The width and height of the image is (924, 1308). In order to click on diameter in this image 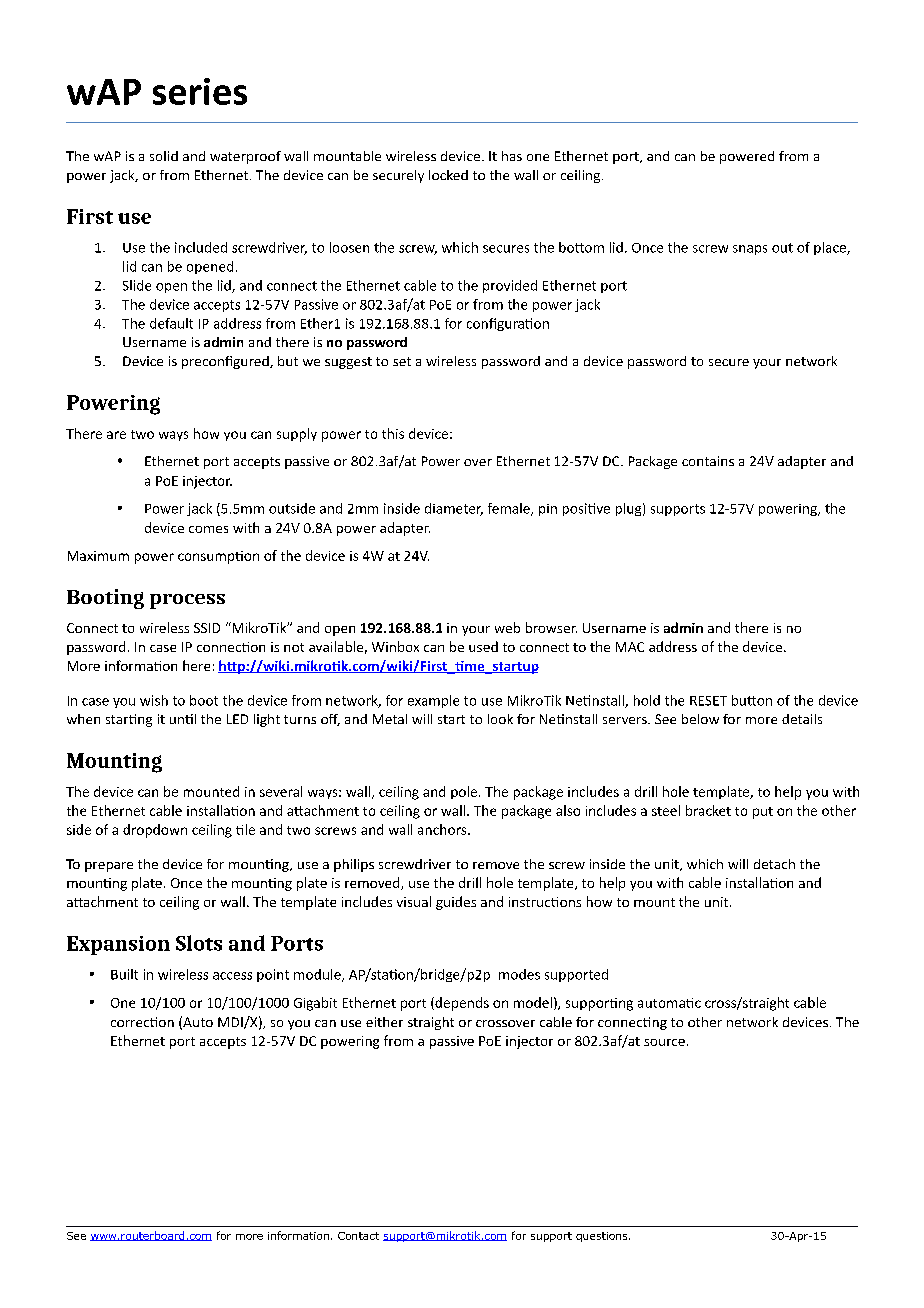, I will do `click(454, 509)`.
